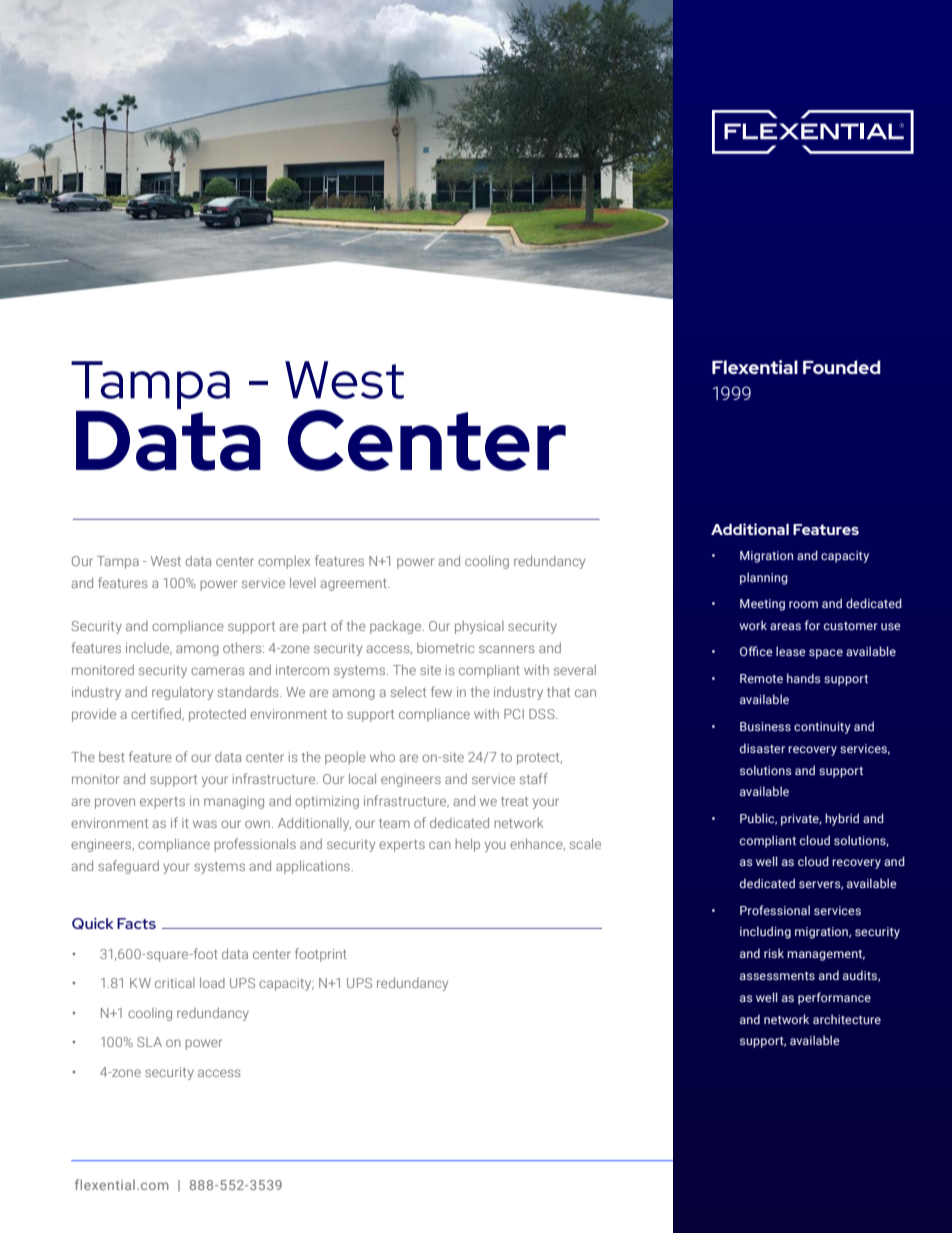 The width and height of the document is (952, 1233). What do you see at coordinates (842, 367) in the document?
I see `Founded` at bounding box center [842, 367].
